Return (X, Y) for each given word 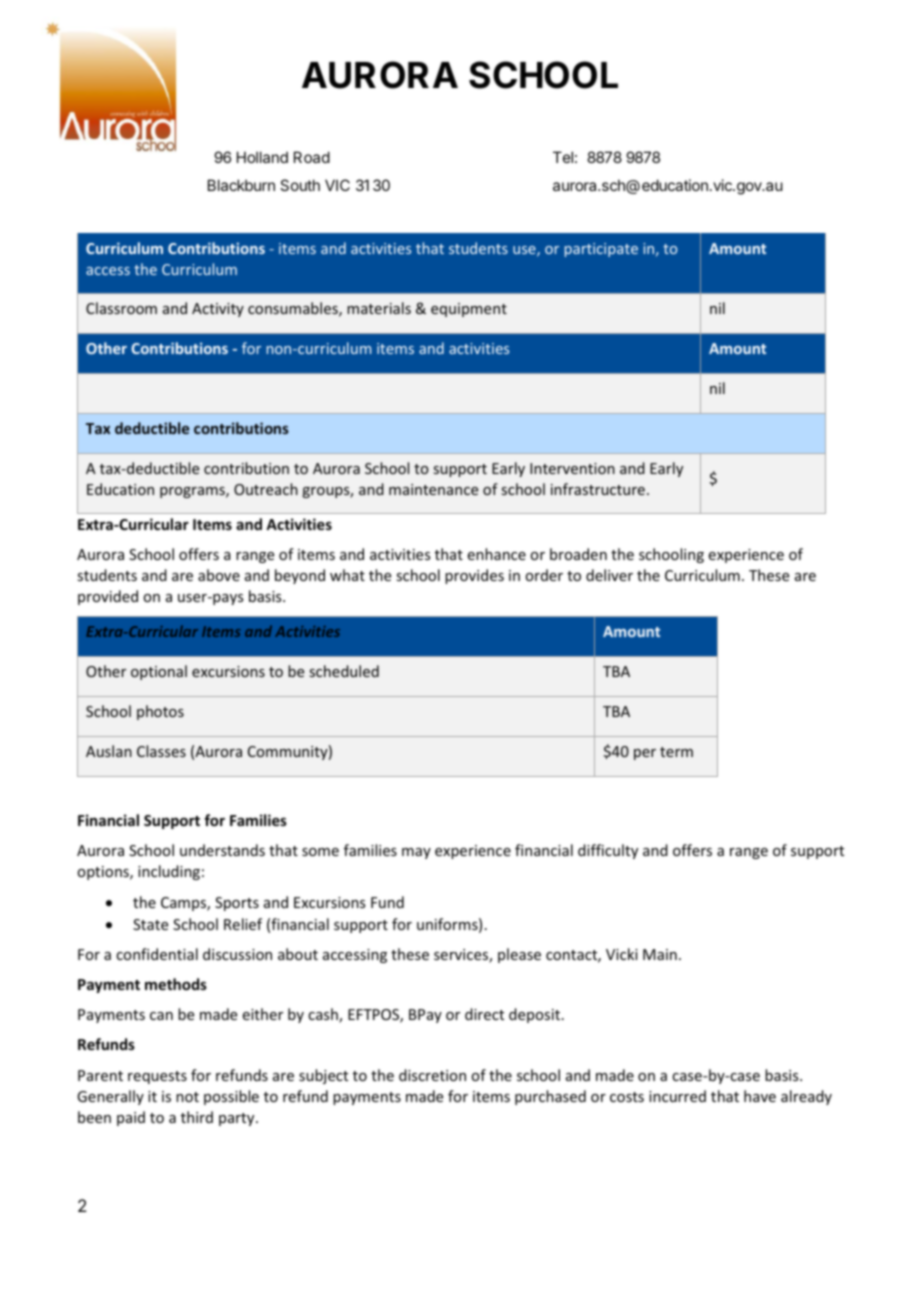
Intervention (572, 468)
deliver (609, 575)
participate (601, 250)
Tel (563, 157)
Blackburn (241, 185)
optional (159, 672)
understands (222, 850)
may (416, 853)
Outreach (266, 489)
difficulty (608, 851)
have (760, 1096)
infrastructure (598, 489)
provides (474, 576)
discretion (432, 1075)
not (187, 1097)
